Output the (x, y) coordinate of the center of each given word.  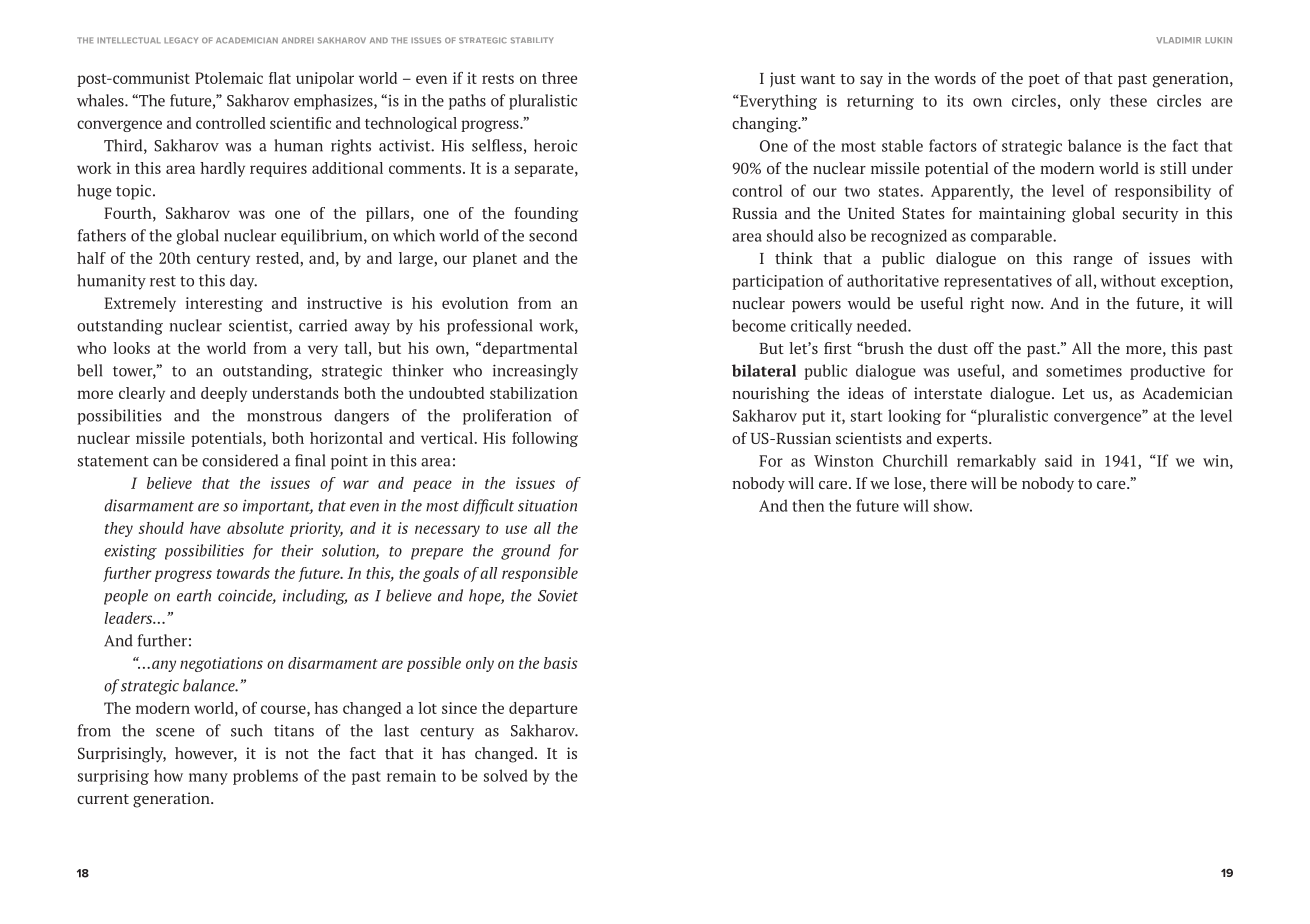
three (559, 78)
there (948, 483)
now (1027, 305)
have (205, 528)
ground (526, 552)
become (759, 325)
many (208, 779)
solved (506, 775)
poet (1044, 80)
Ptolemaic (229, 78)
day (243, 282)
